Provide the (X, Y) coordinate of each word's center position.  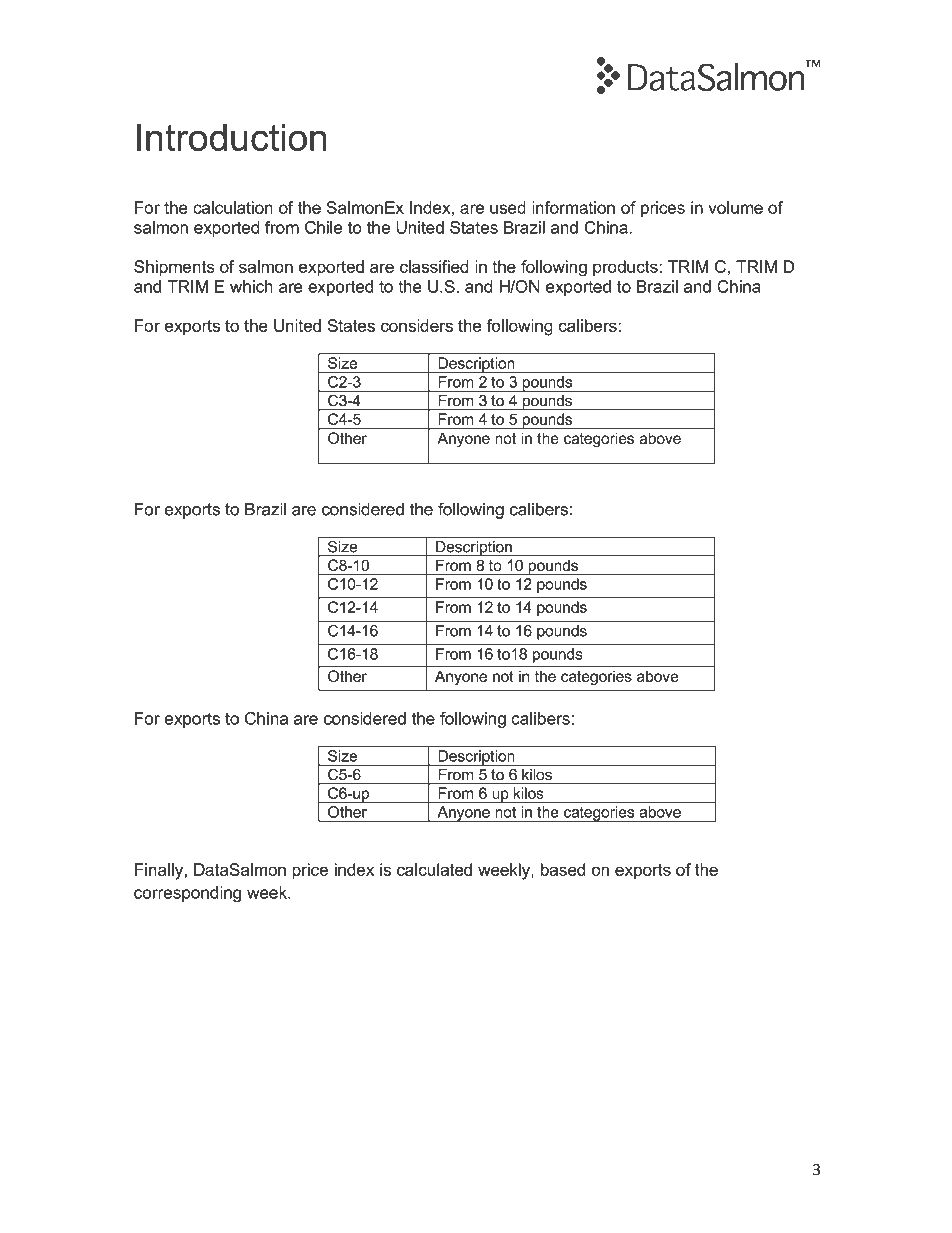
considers (417, 325)
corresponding (187, 894)
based (563, 869)
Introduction (232, 137)
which (251, 286)
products (626, 268)
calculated (434, 869)
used (508, 207)
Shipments (174, 268)
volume (735, 207)
